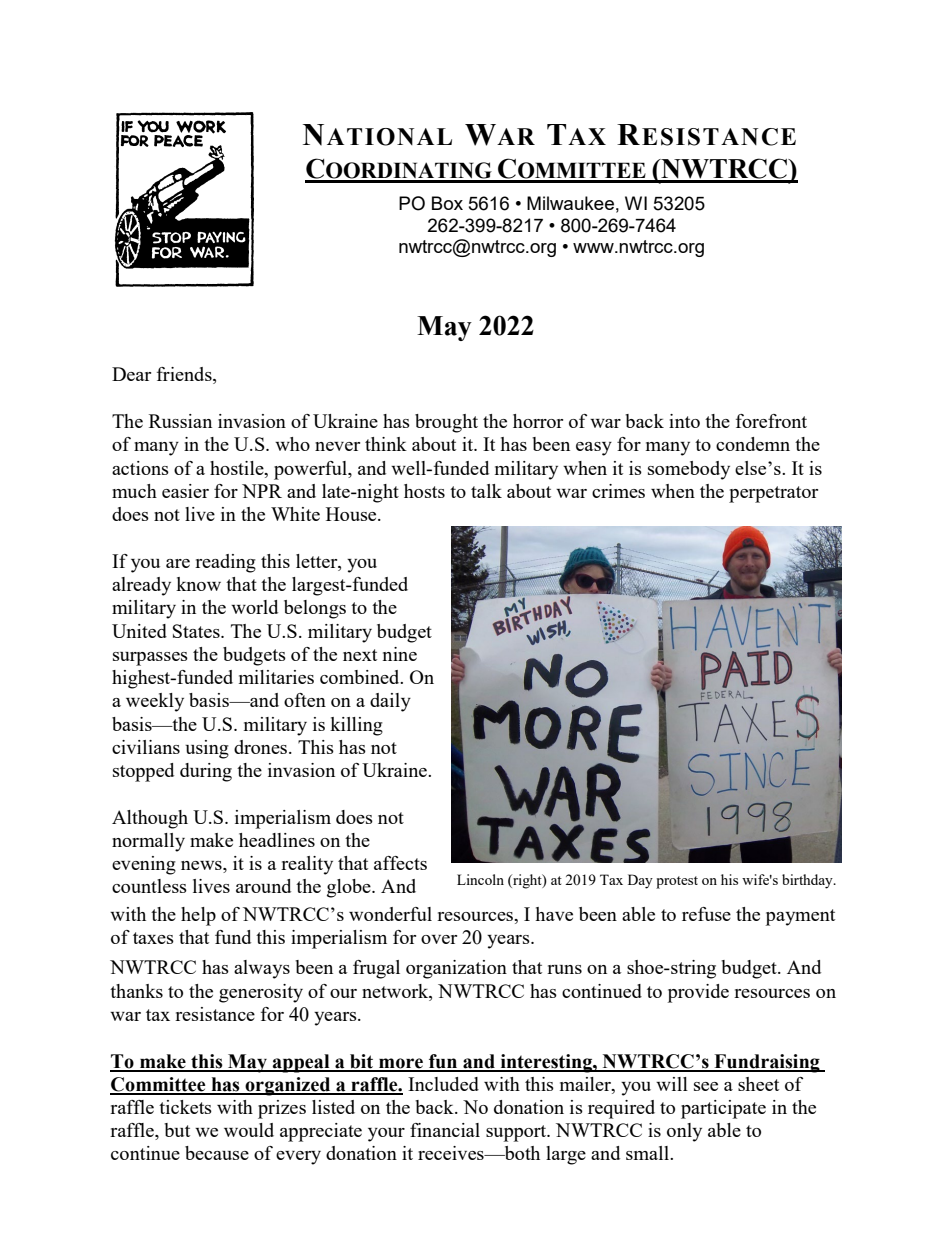 The width and height of the screenshot is (952, 1233). What do you see at coordinates (276, 677) in the screenshot?
I see `militaries` at bounding box center [276, 677].
